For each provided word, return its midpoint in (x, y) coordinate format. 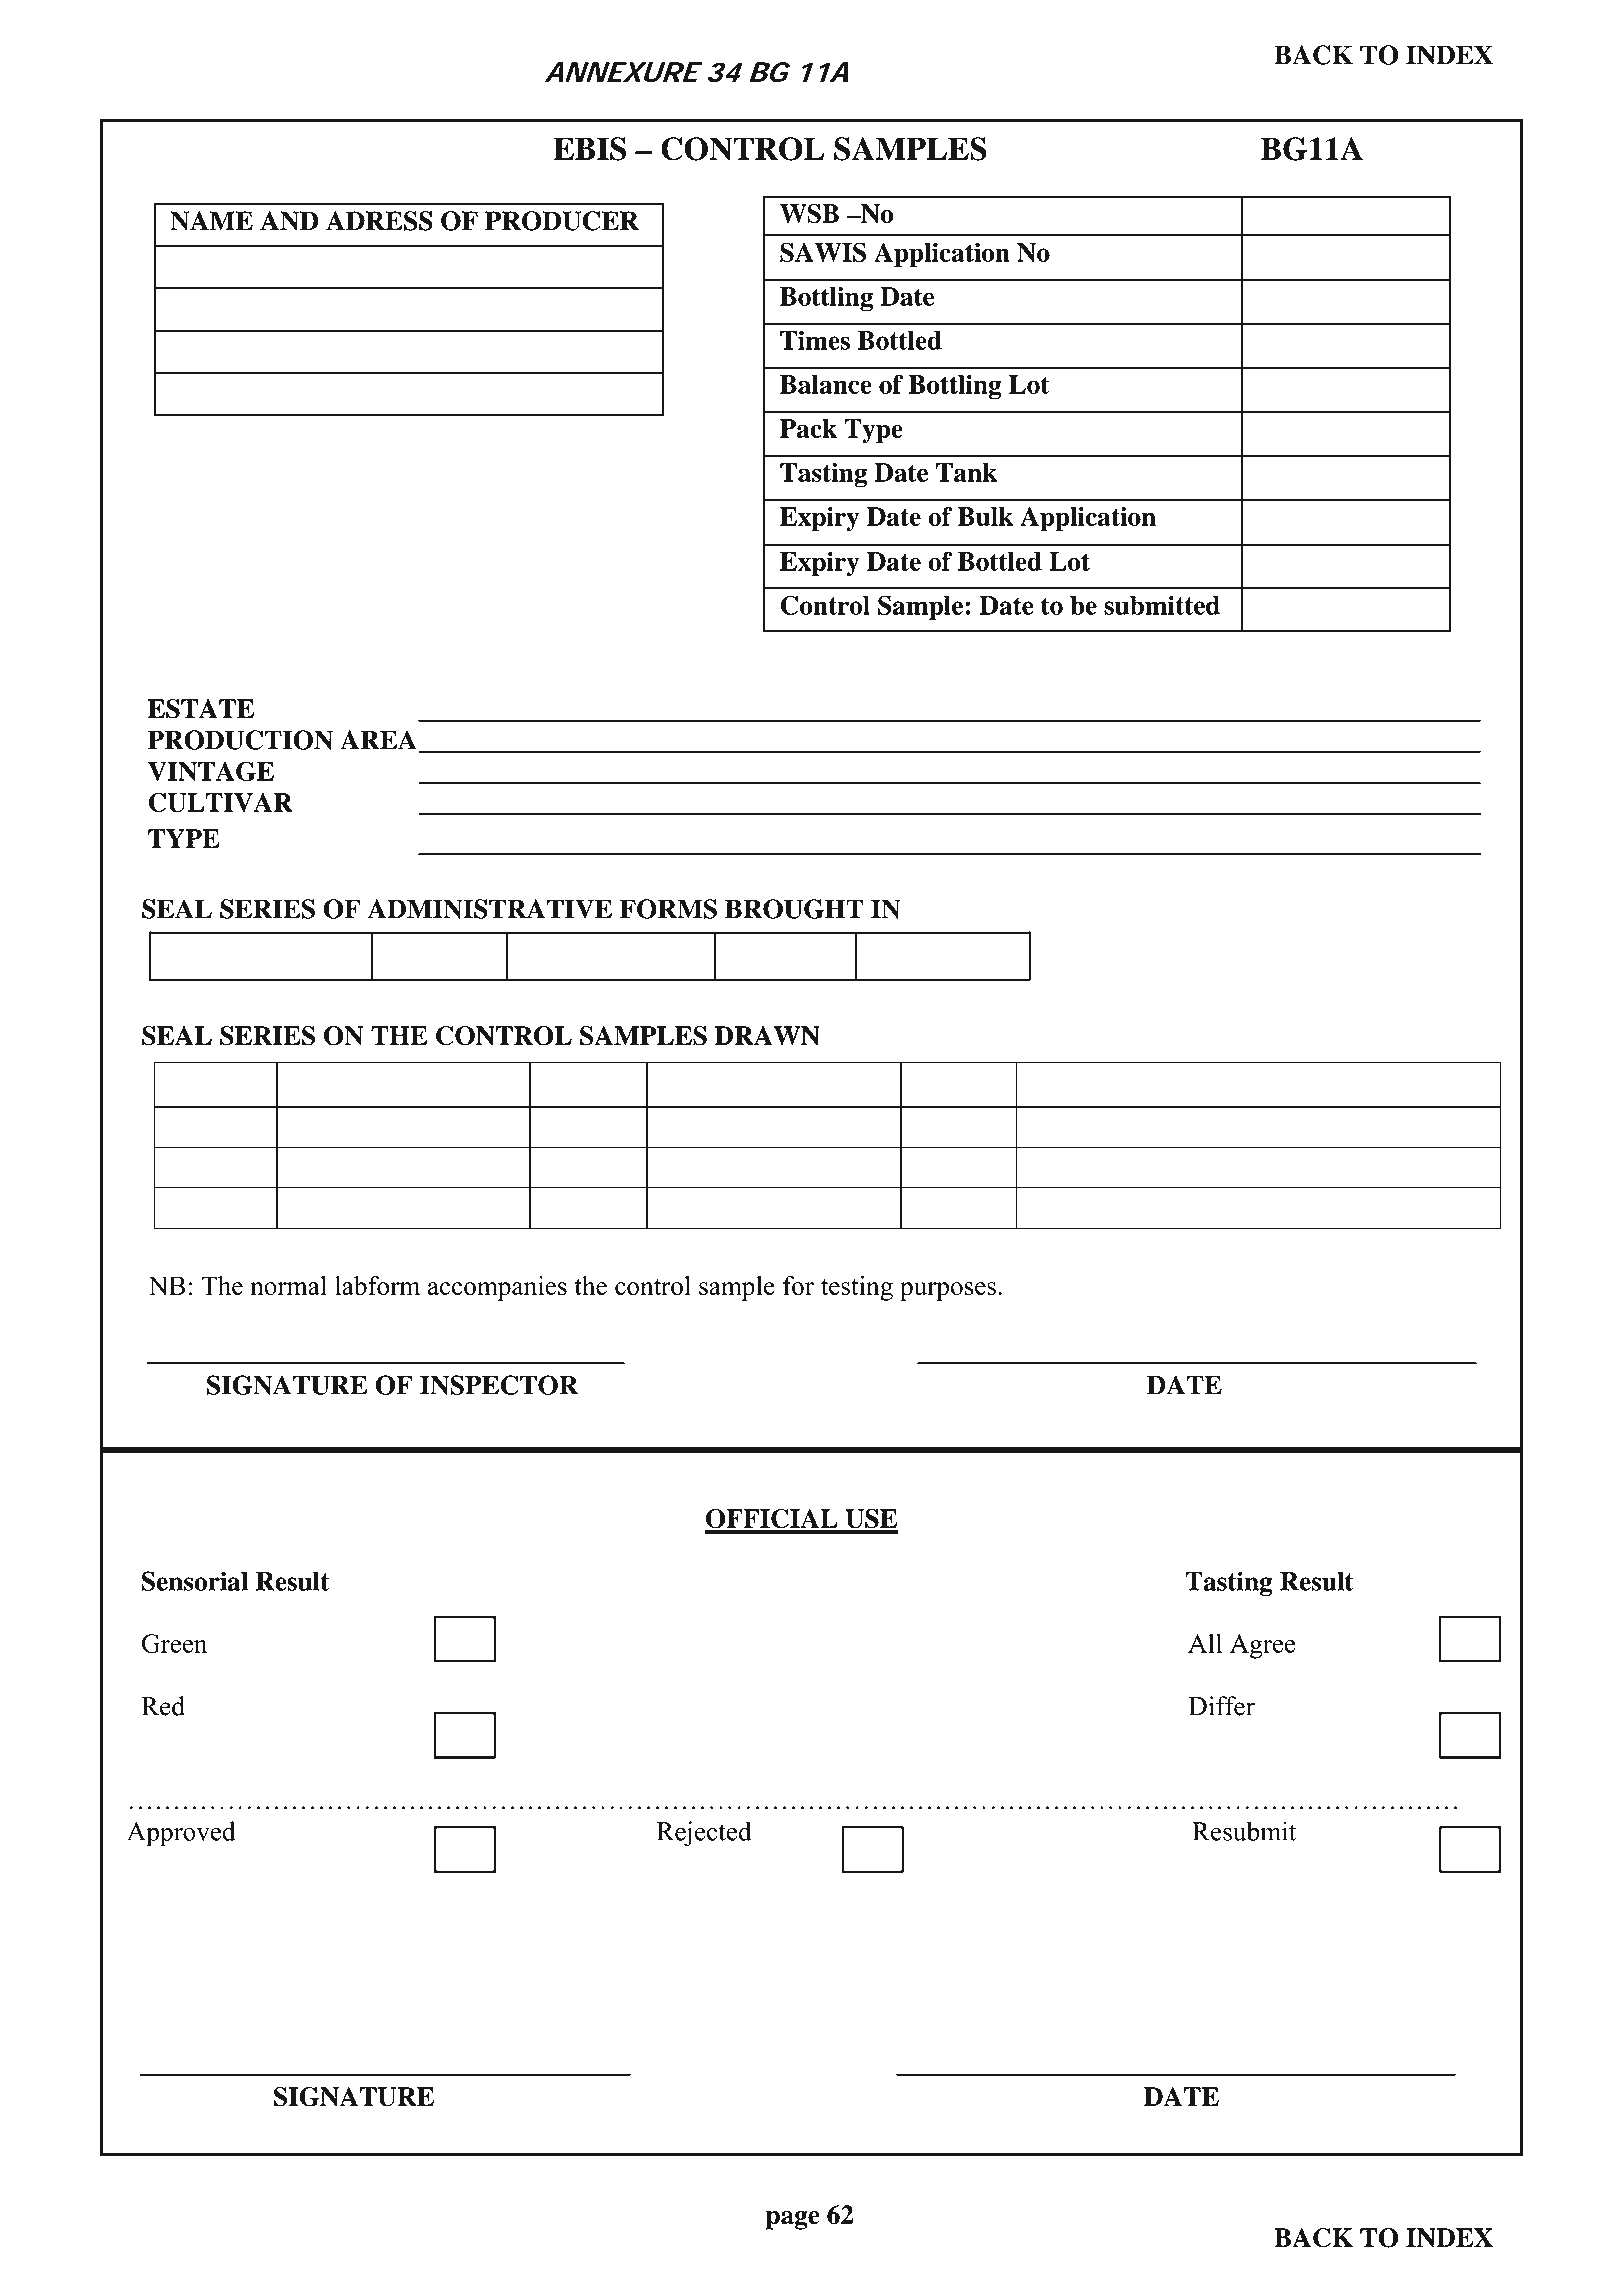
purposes (948, 1291)
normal (288, 1286)
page (793, 2220)
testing (857, 1288)
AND (289, 221)
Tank (966, 472)
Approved (181, 1834)
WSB (809, 213)
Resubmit (1244, 1831)
